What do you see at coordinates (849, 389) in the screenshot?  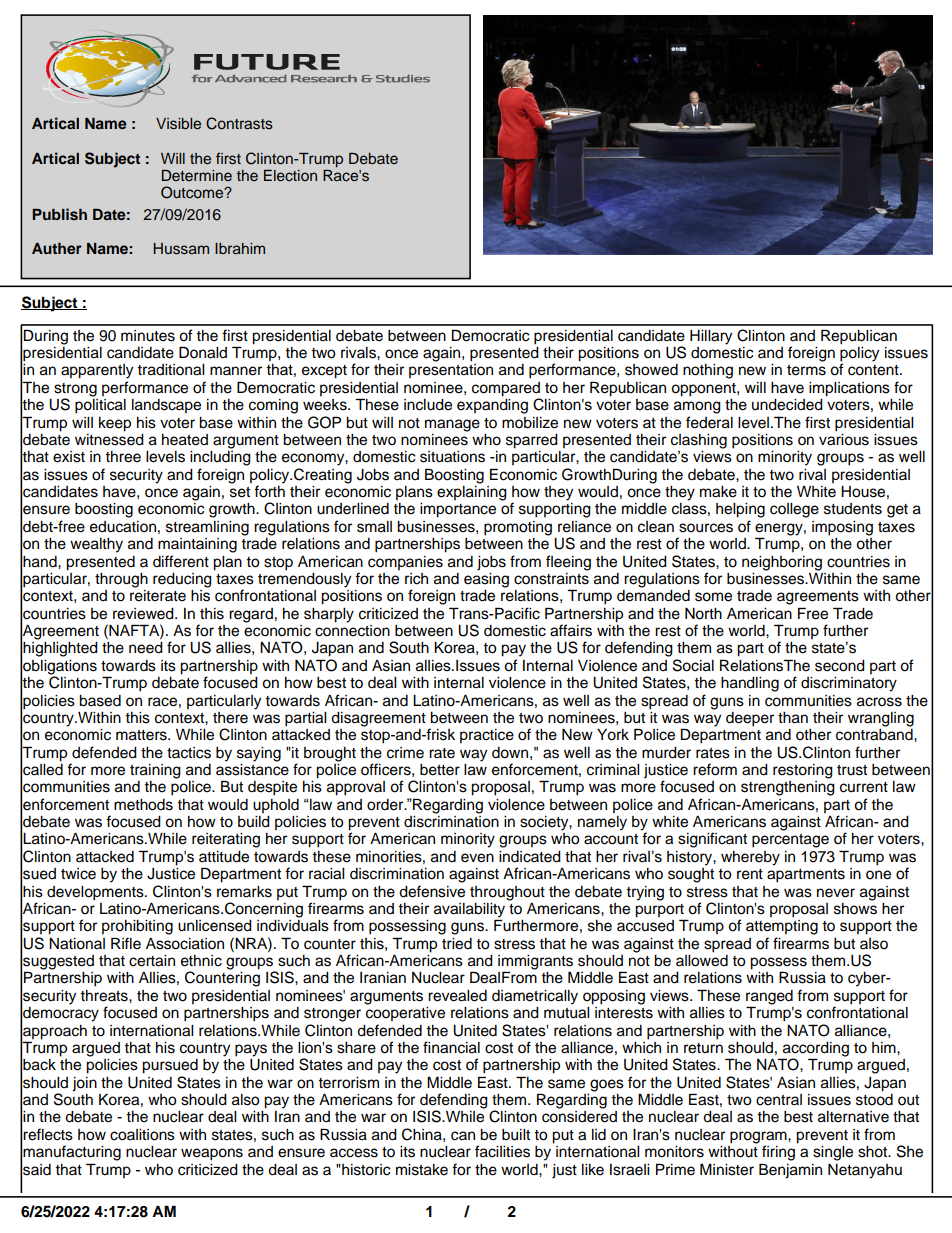 I see `implications` at bounding box center [849, 389].
